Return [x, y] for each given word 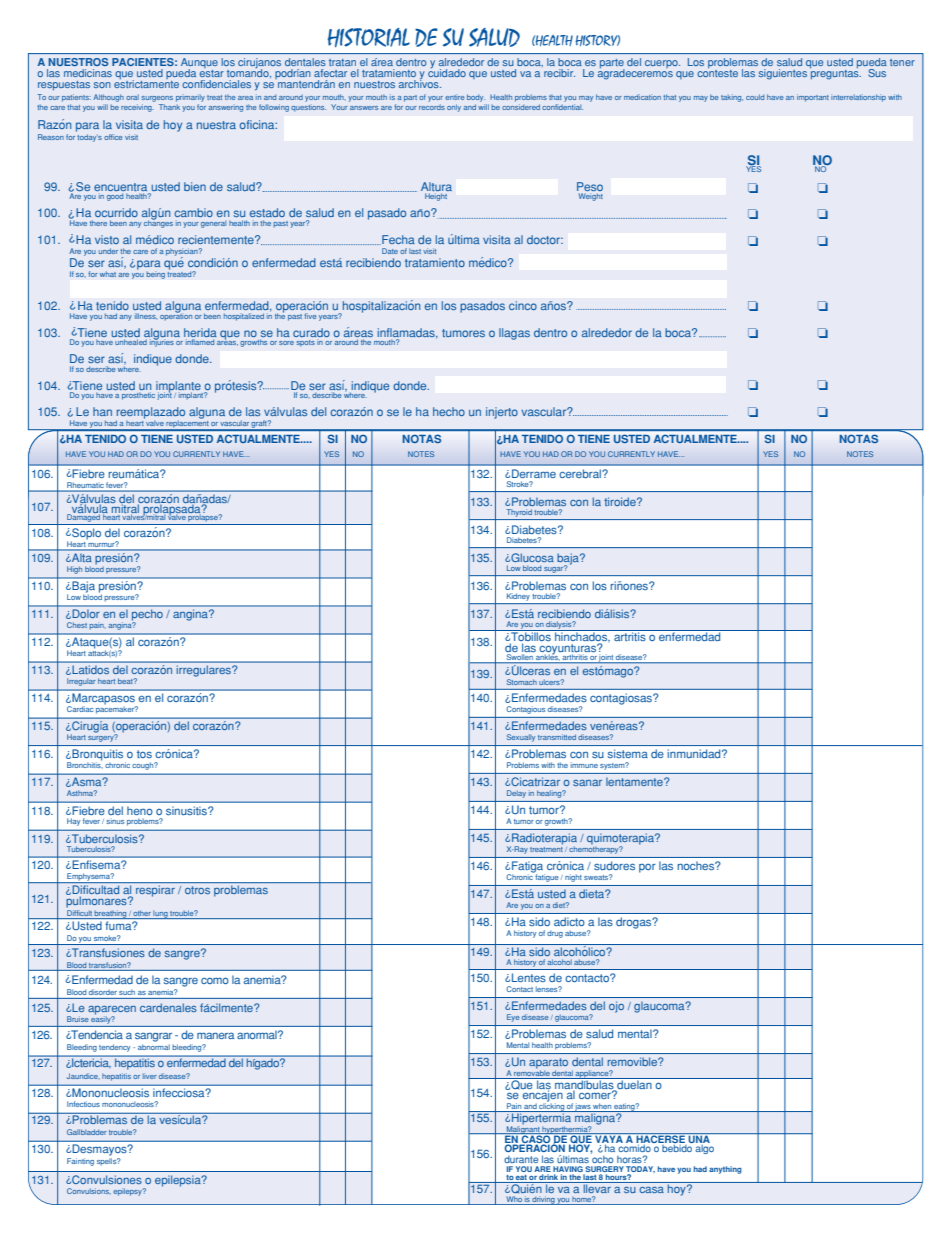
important [813, 98]
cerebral [581, 473]
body [476, 98]
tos [144, 754]
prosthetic [138, 396]
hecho [449, 411]
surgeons [157, 99]
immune [584, 765]
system [613, 765]
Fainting [80, 1162]
